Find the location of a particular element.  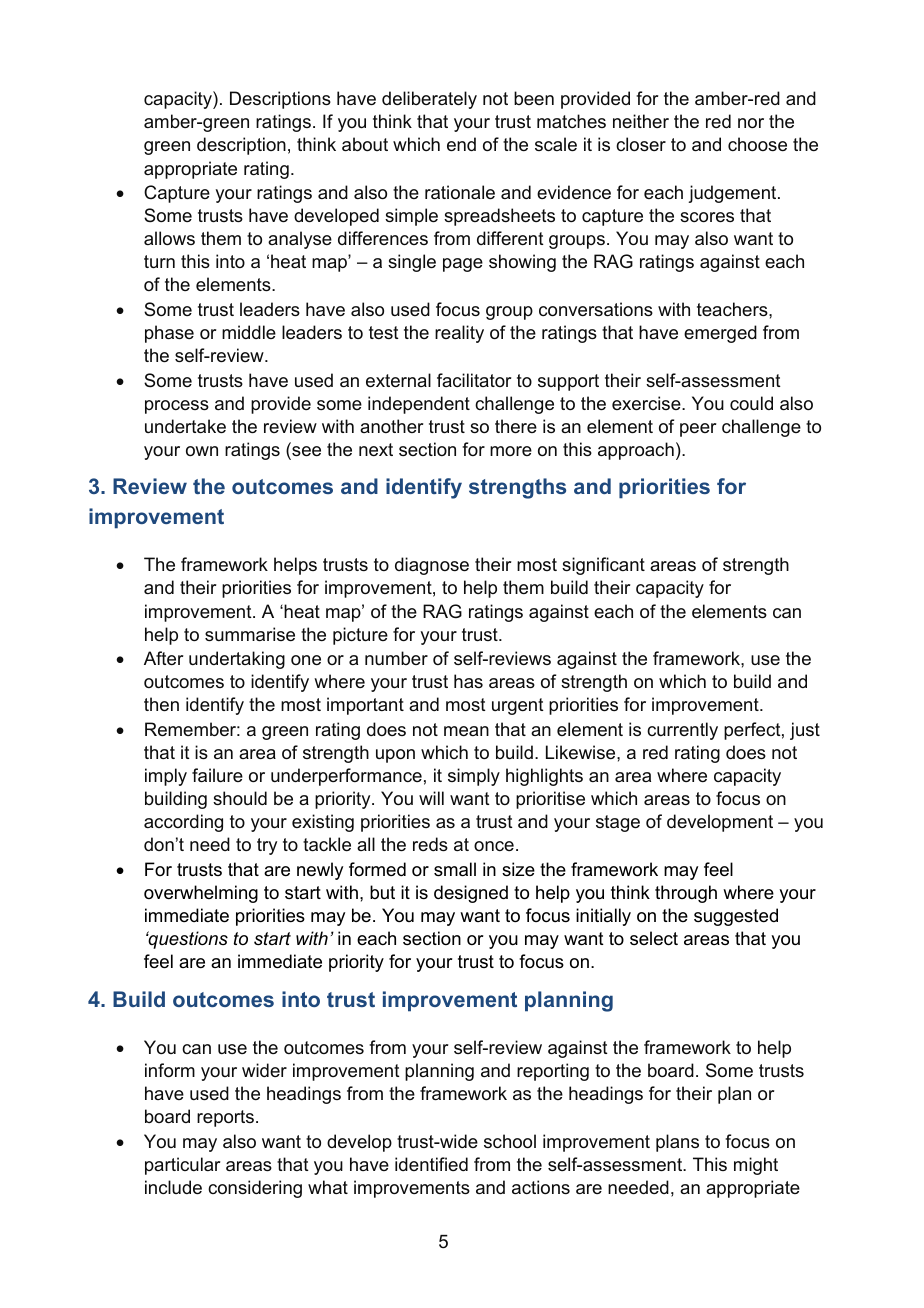

considering is located at coordinates (255, 1189).
